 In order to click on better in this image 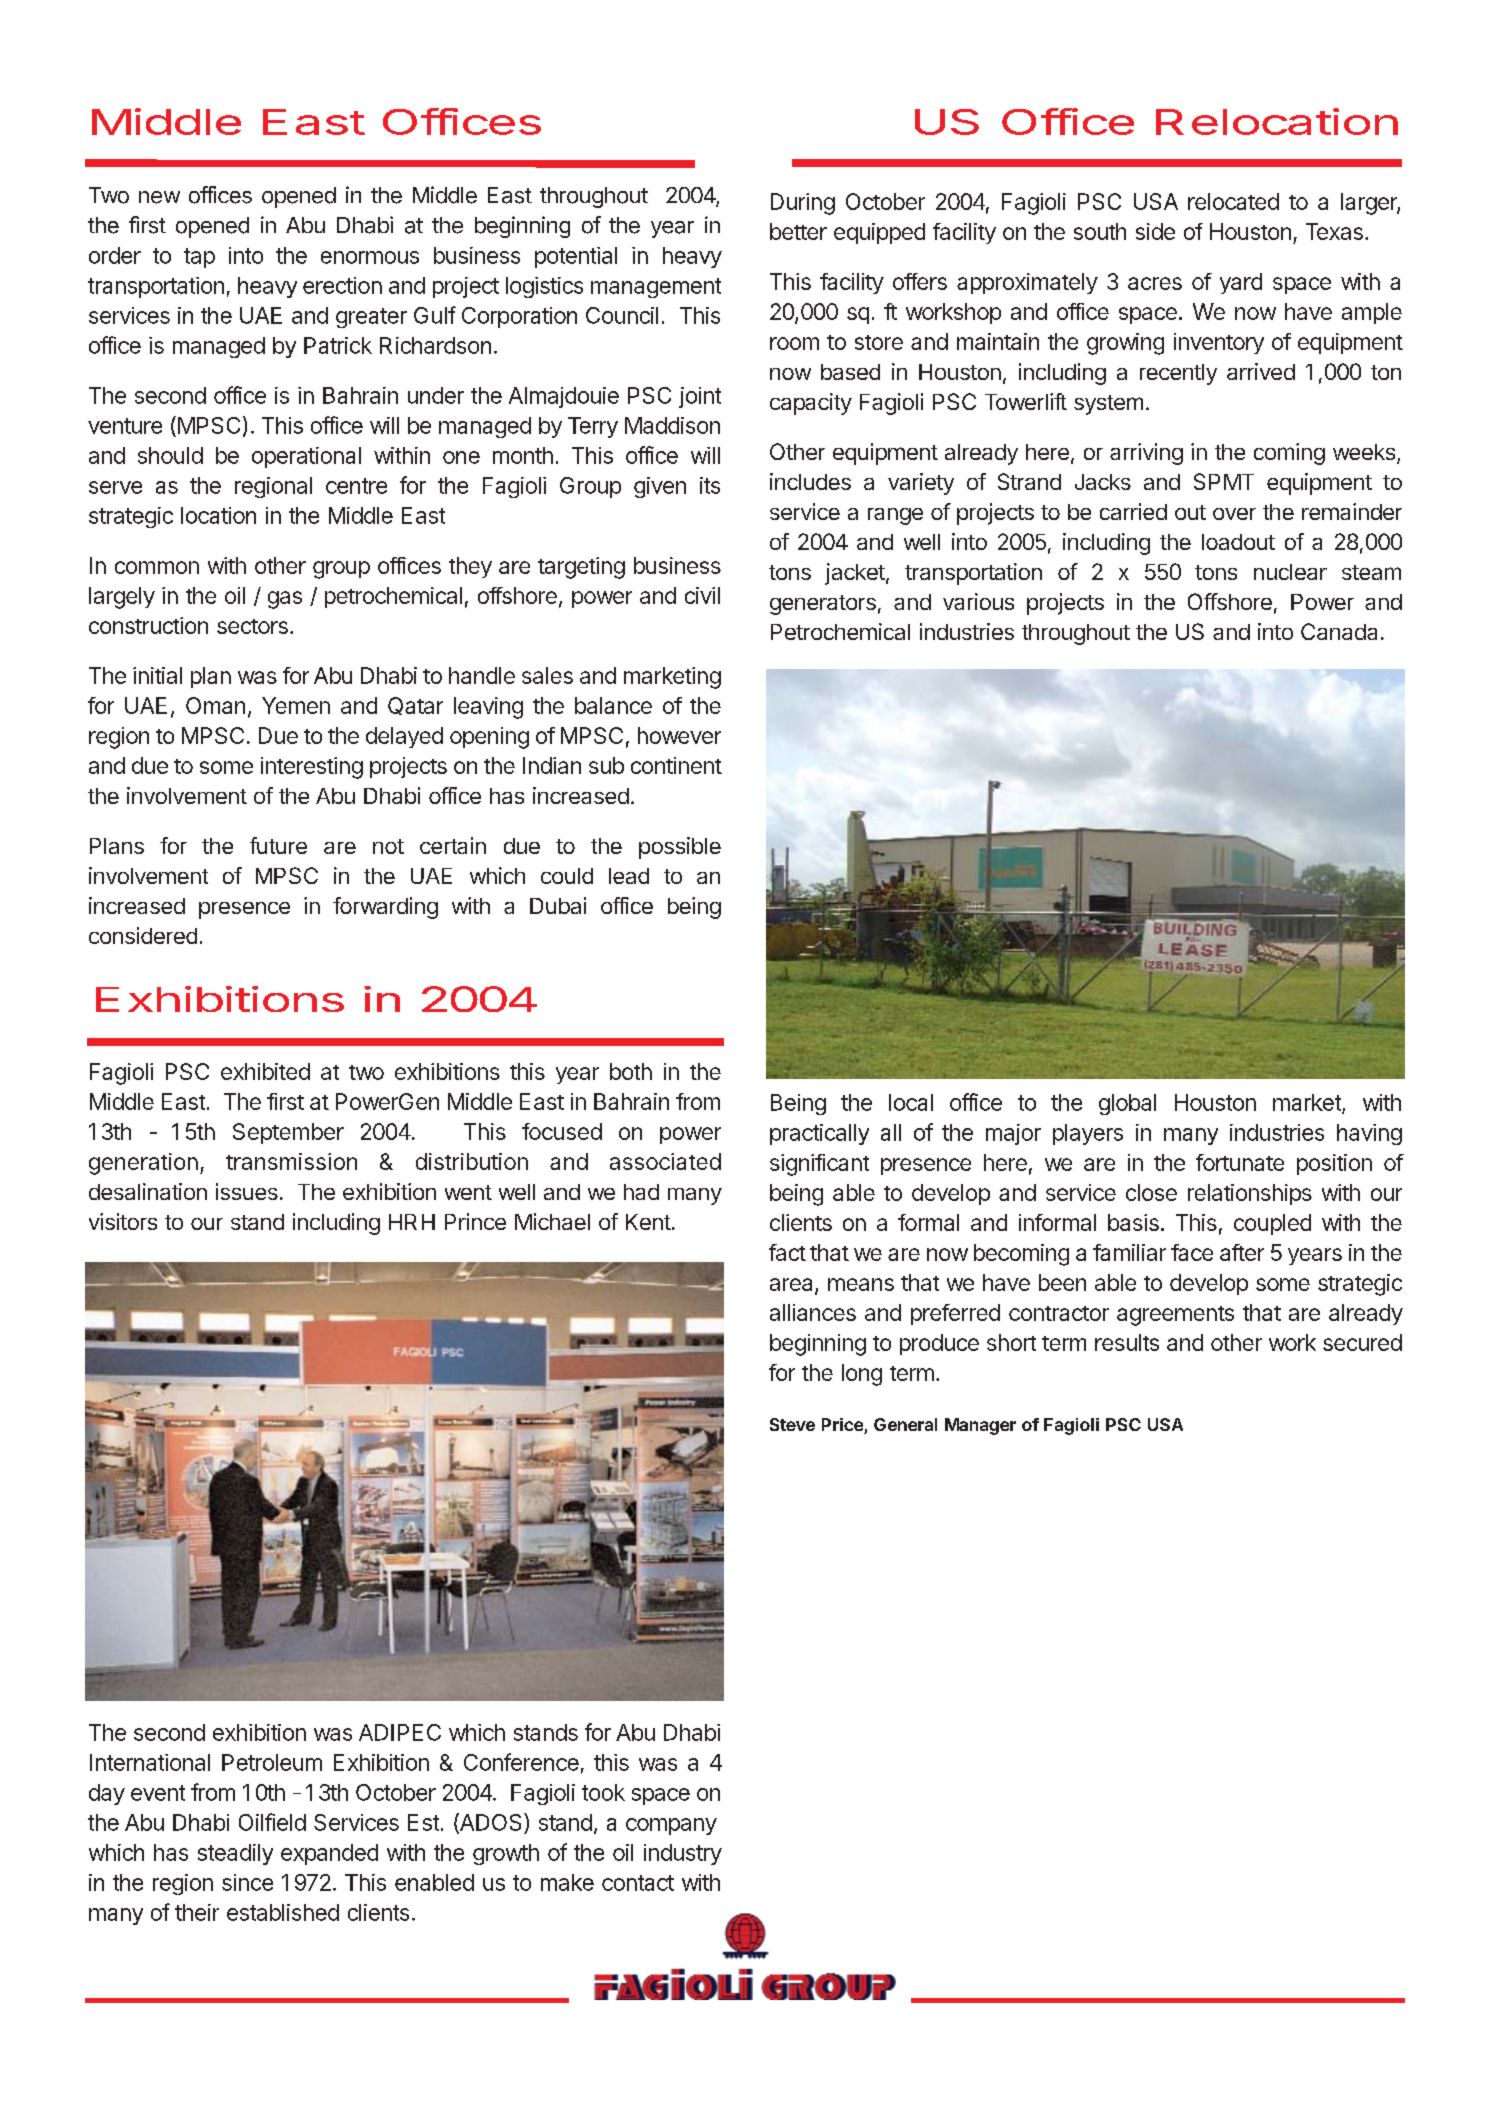, I will do `click(798, 231)`.
